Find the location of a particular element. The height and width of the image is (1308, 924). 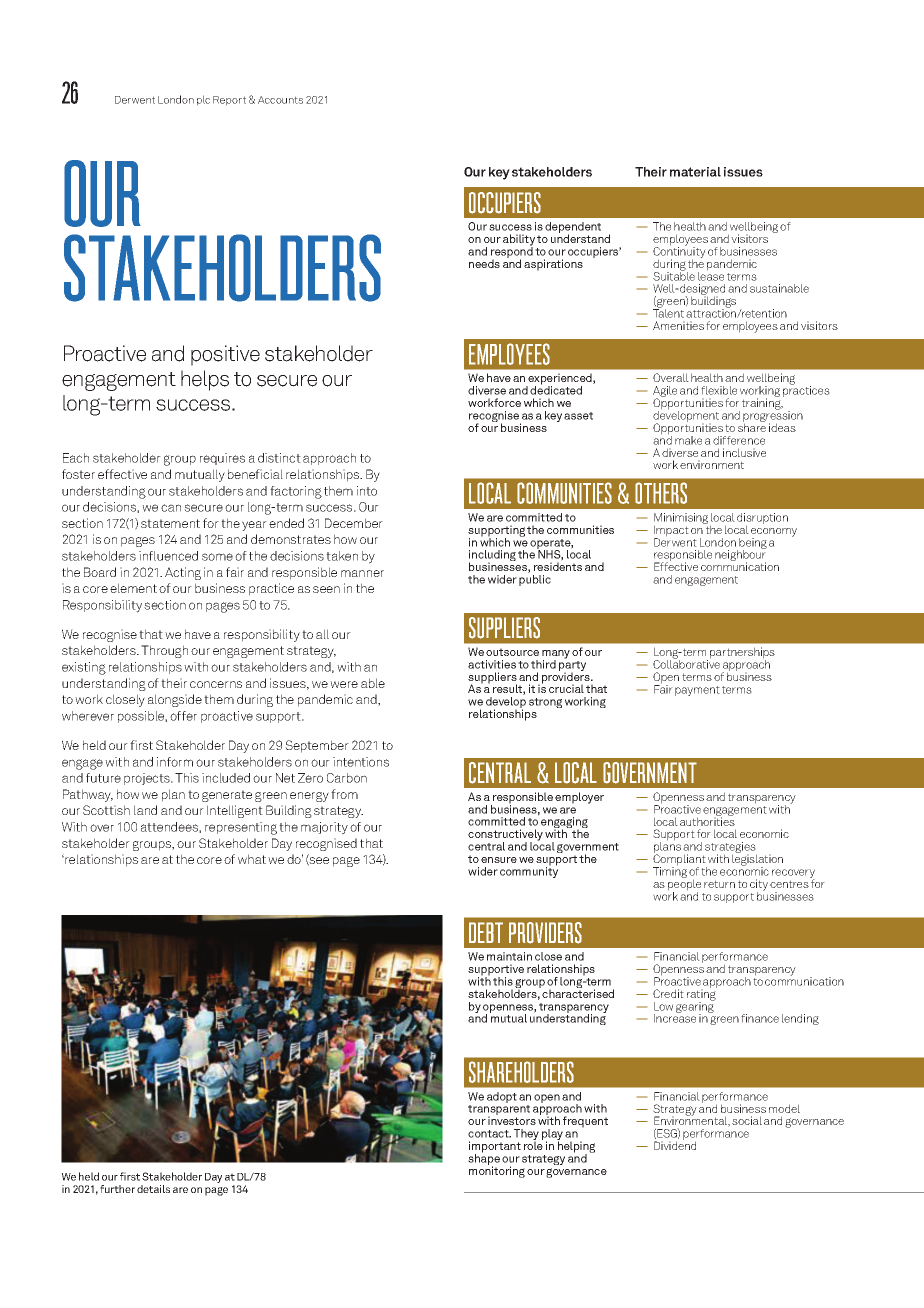

dedicated is located at coordinates (556, 389).
